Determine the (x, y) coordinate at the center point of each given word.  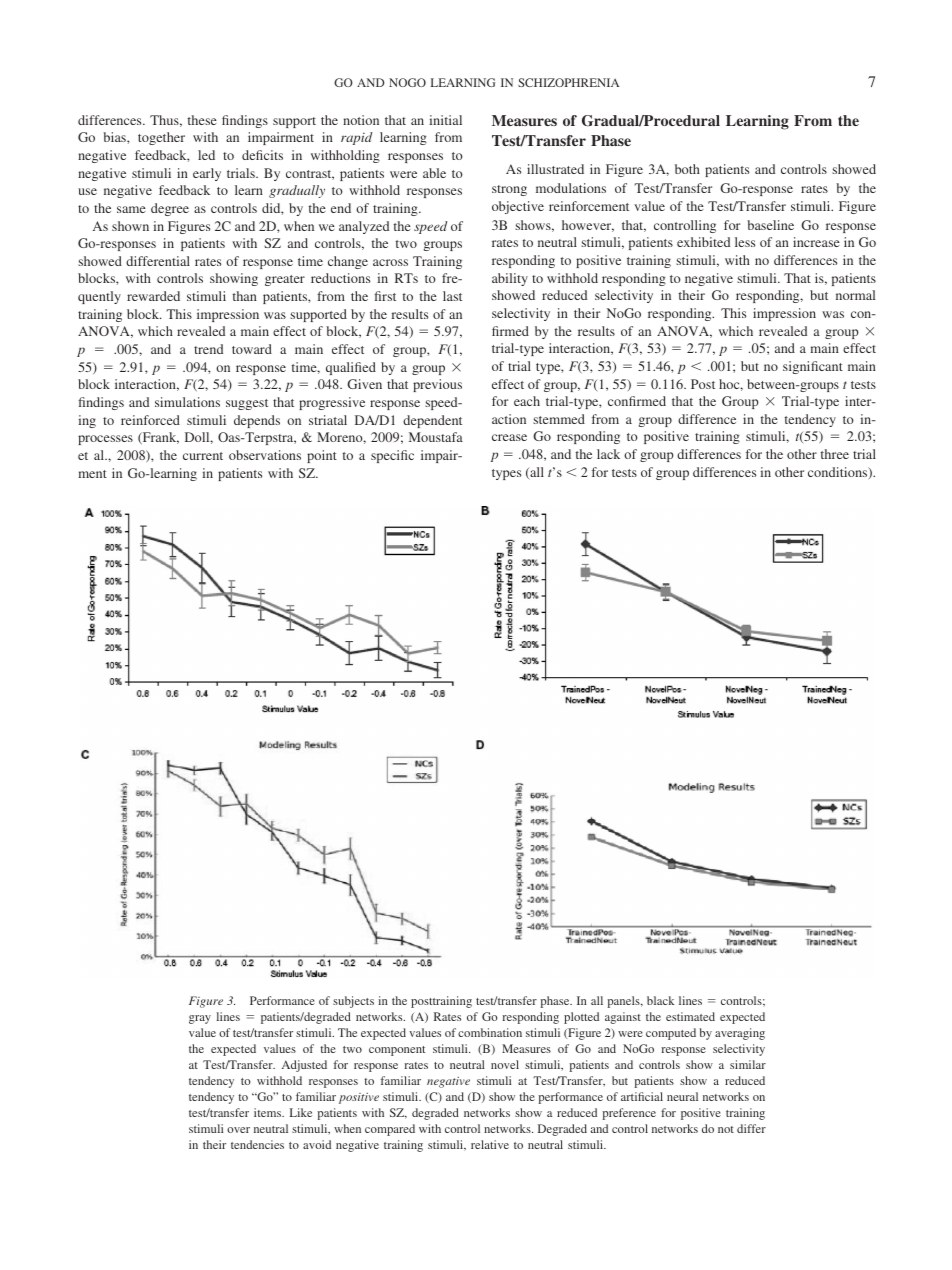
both (687, 169)
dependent (432, 421)
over (238, 1130)
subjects (353, 1002)
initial (445, 120)
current (203, 456)
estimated (690, 1016)
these (202, 120)
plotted (581, 1018)
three (835, 454)
